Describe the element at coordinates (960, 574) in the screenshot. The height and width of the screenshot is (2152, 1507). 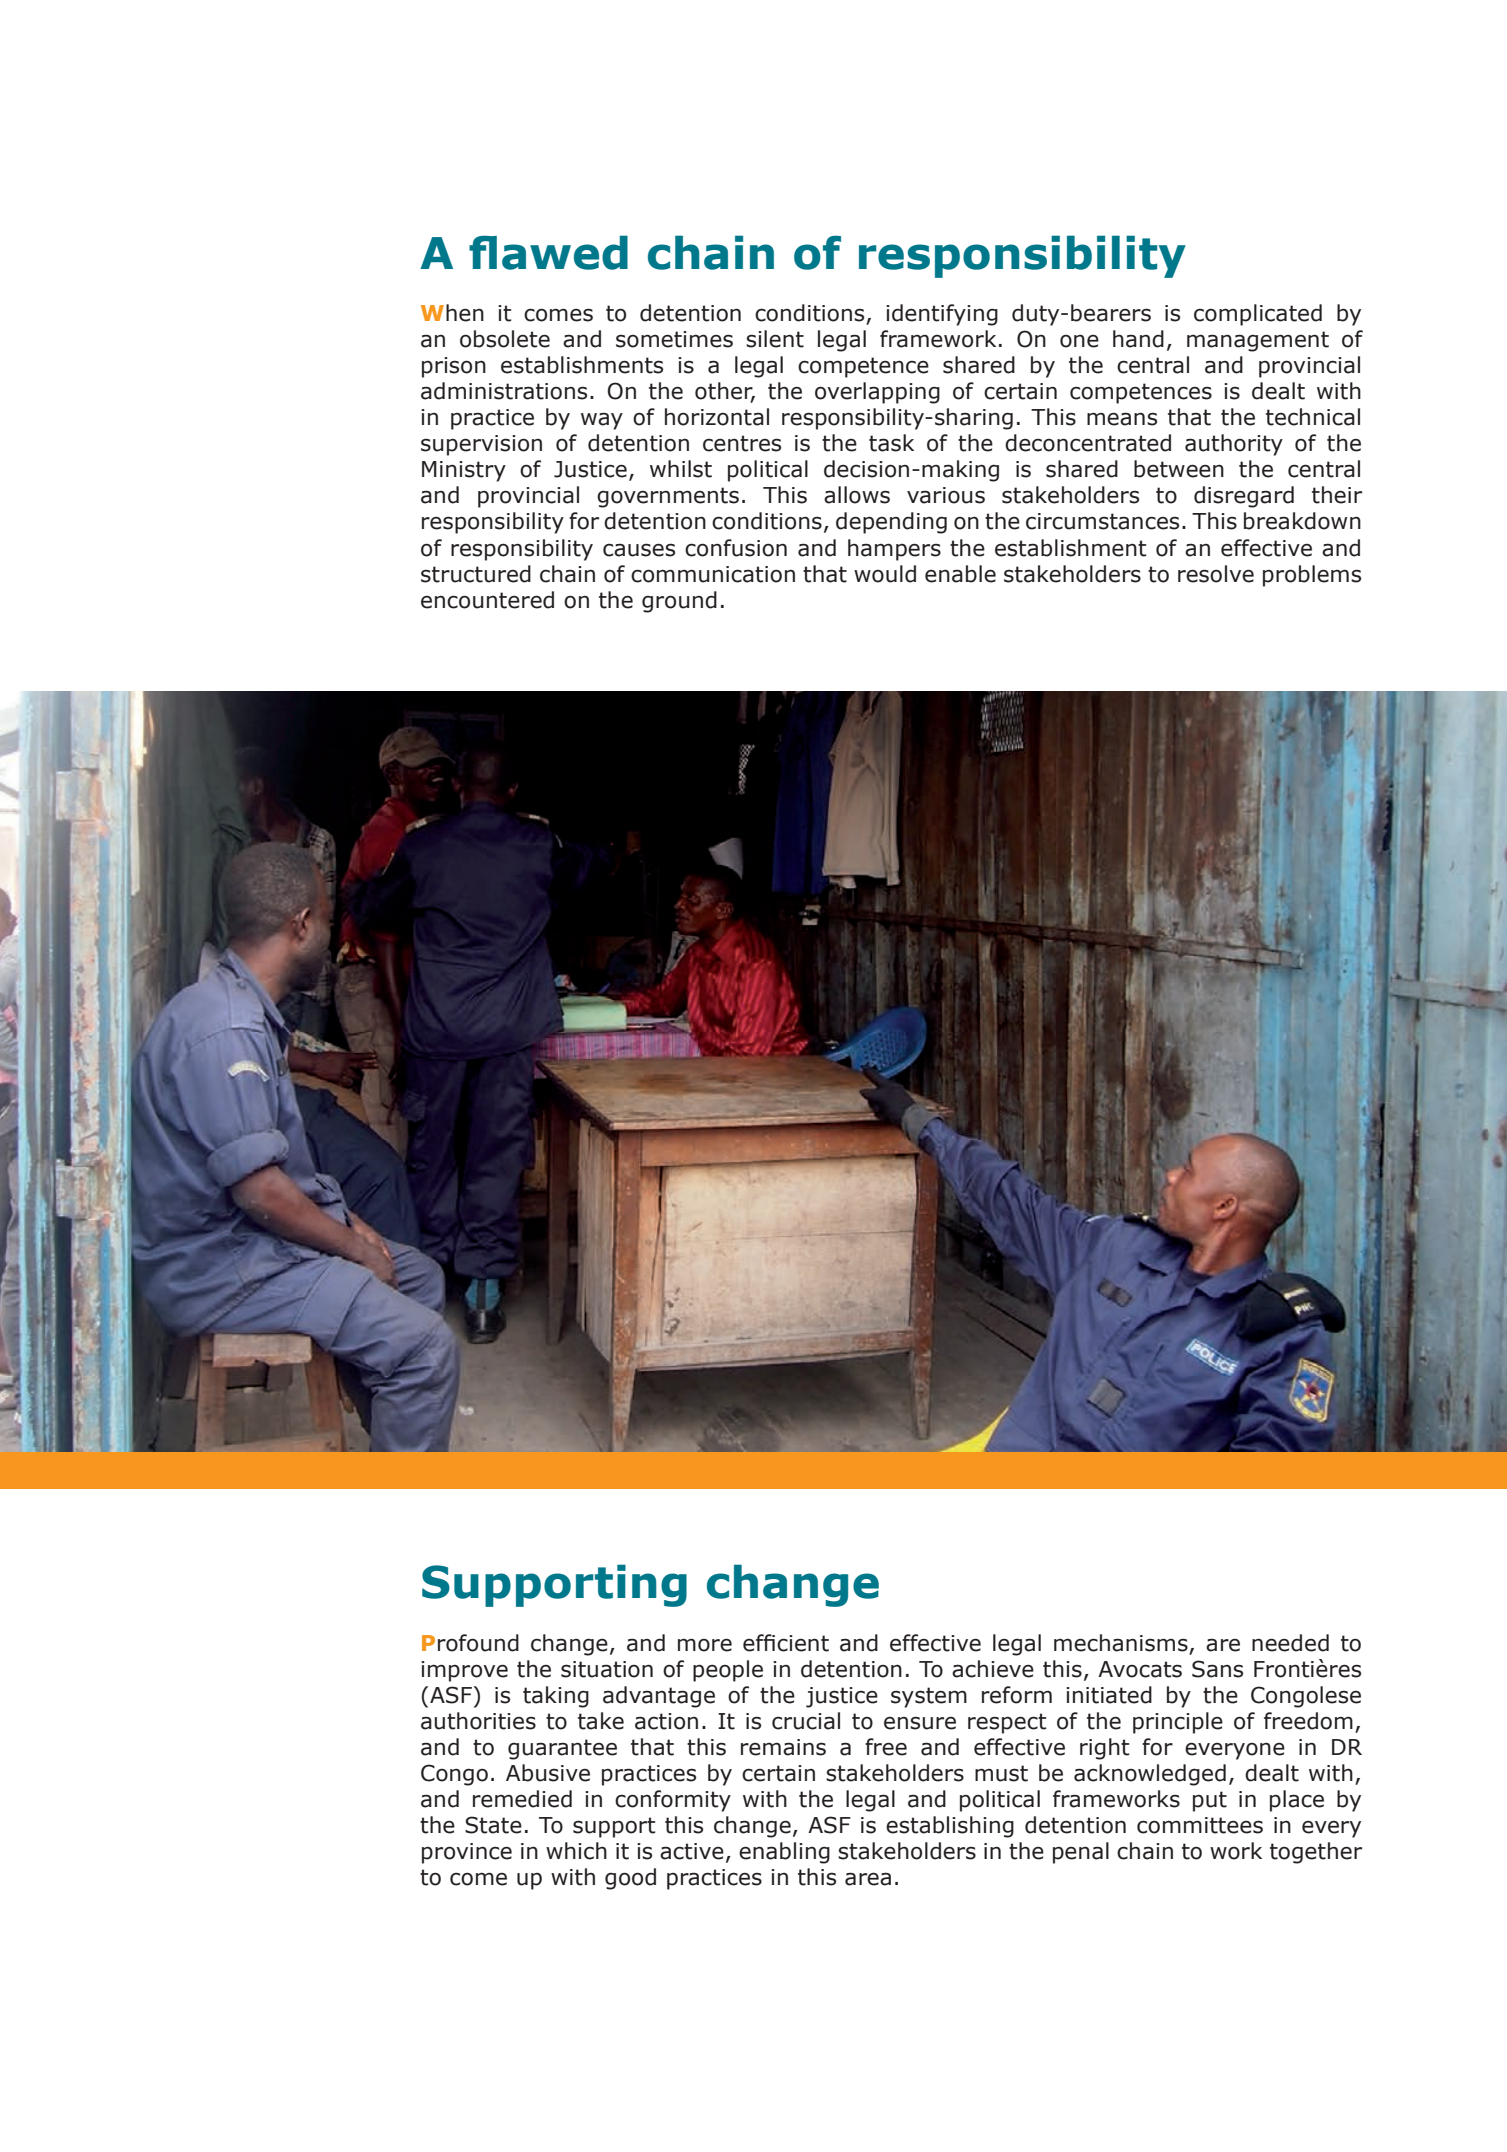
I see `enable` at that location.
